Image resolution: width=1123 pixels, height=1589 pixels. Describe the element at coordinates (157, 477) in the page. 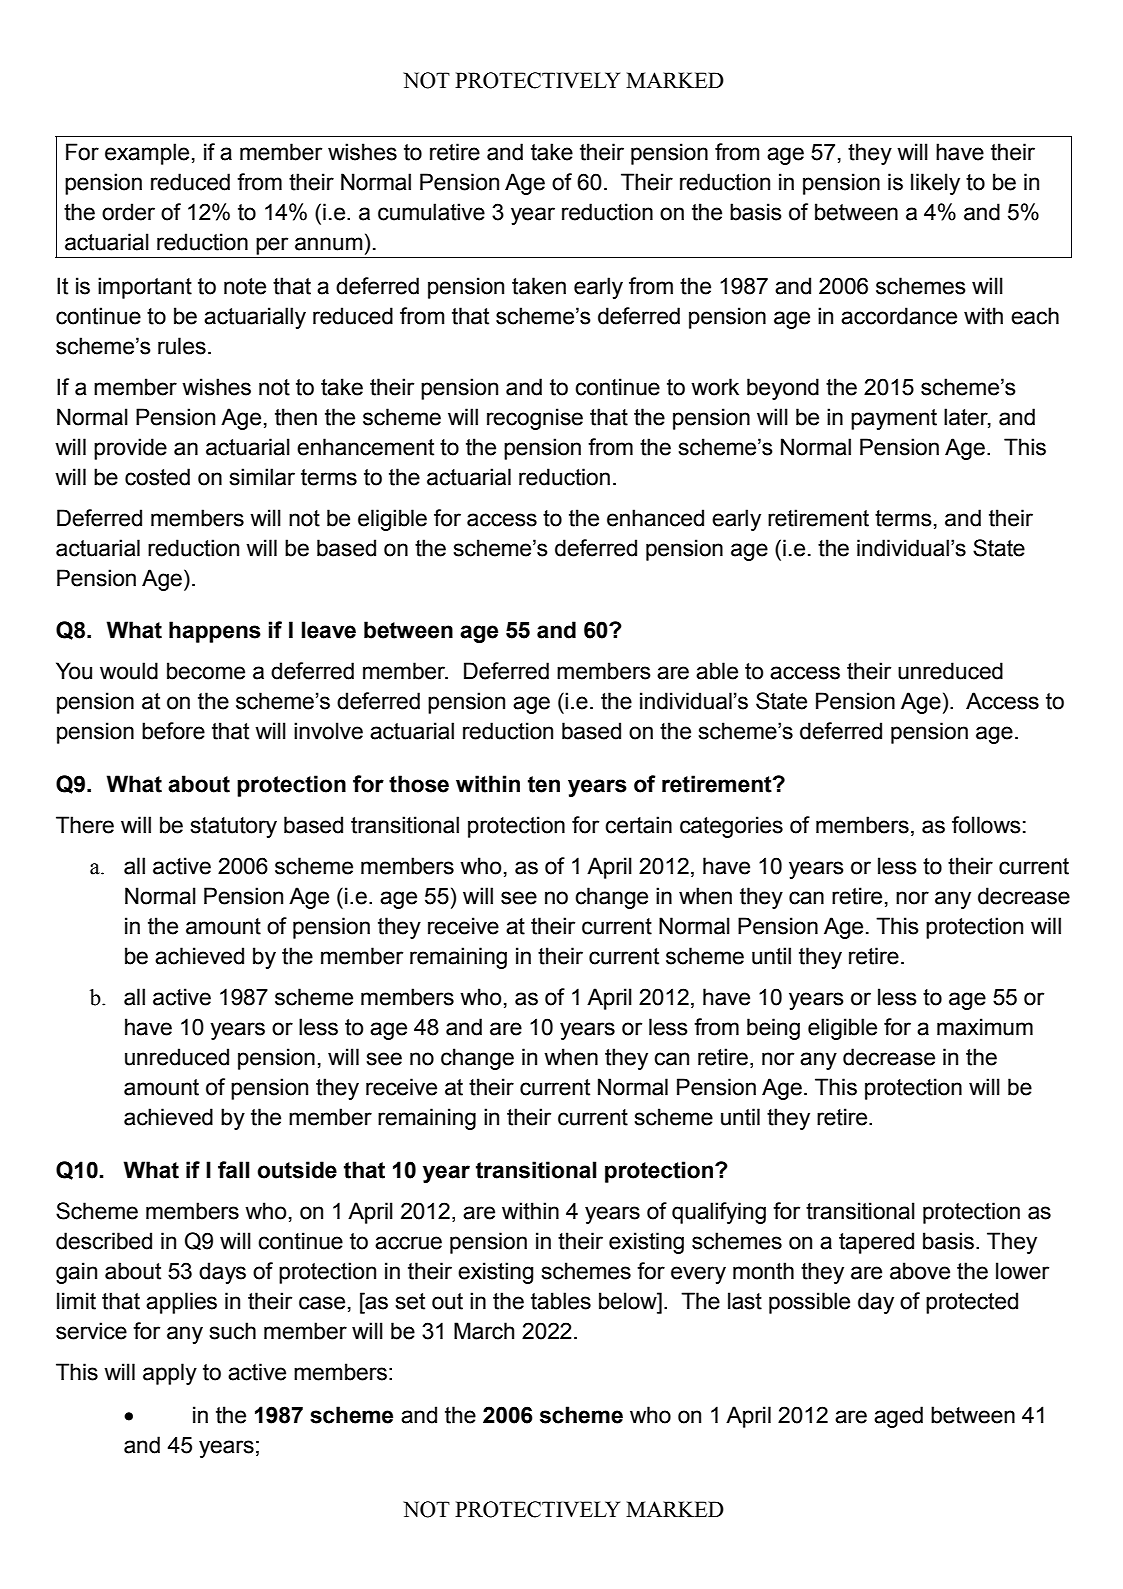

I see `costed` at that location.
